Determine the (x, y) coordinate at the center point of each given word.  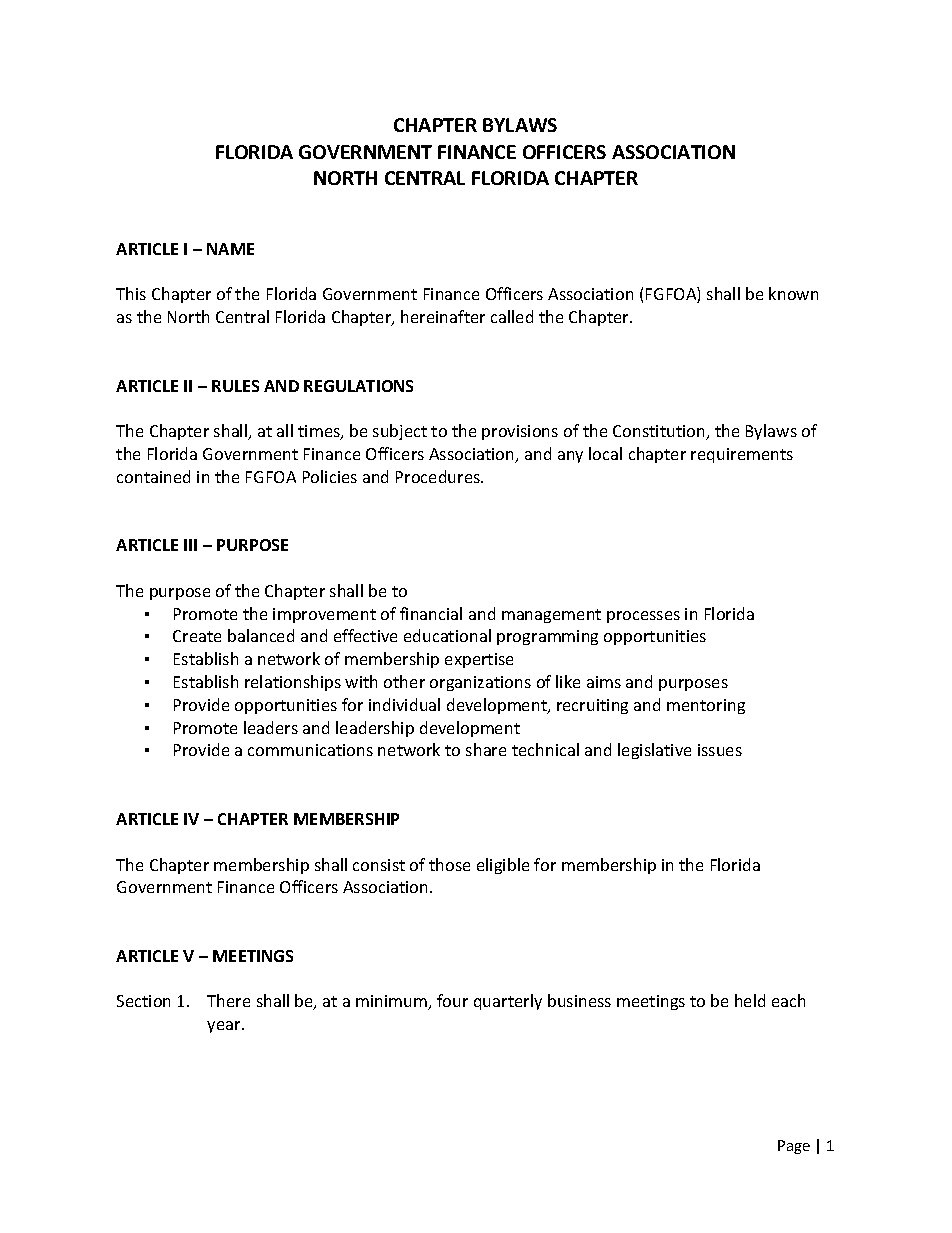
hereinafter (443, 316)
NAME (230, 249)
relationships (293, 683)
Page (794, 1147)
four (452, 1000)
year (225, 1027)
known (793, 293)
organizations (480, 683)
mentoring (706, 706)
